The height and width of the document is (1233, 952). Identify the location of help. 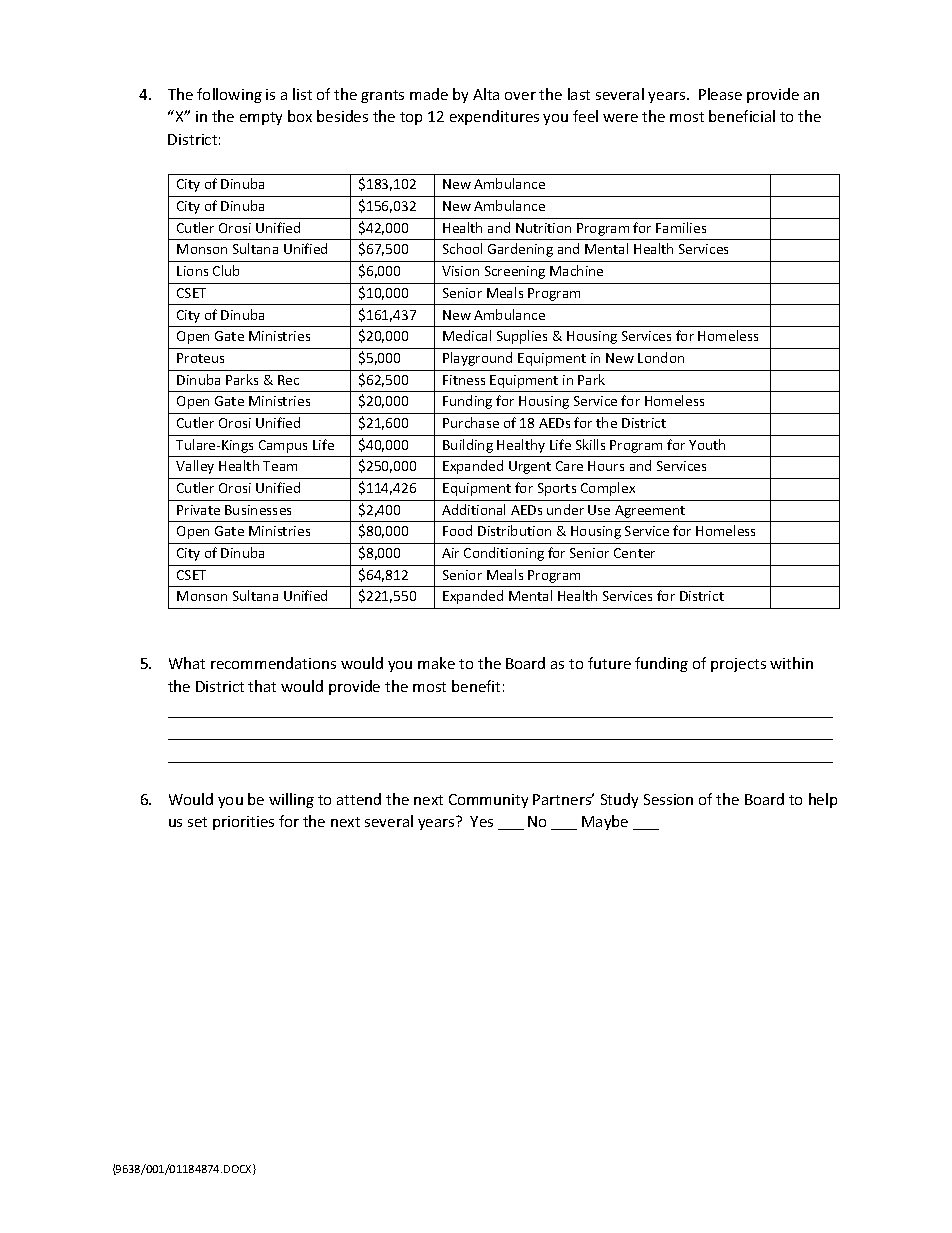
(823, 800).
